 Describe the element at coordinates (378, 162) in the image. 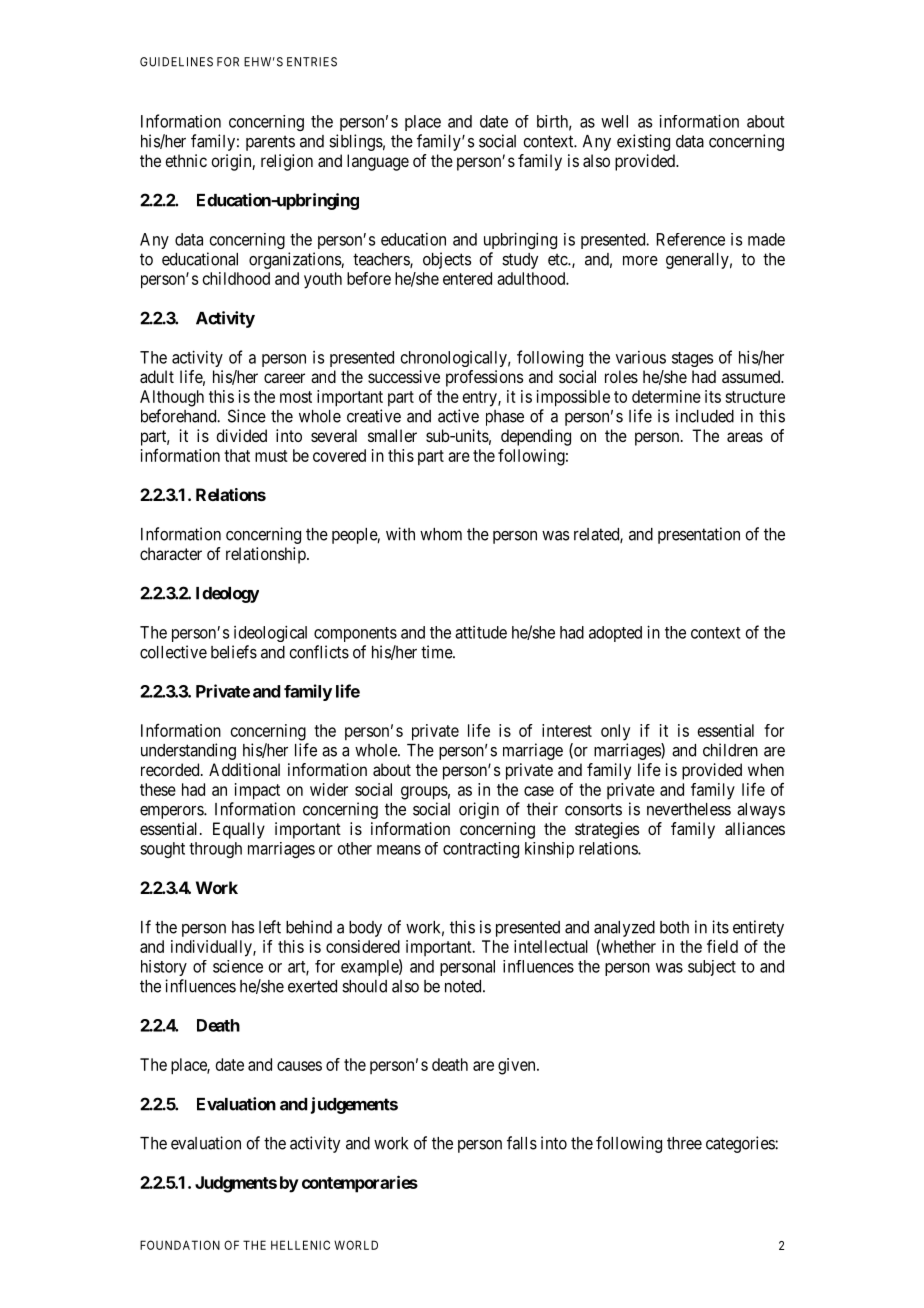

I see `language` at that location.
